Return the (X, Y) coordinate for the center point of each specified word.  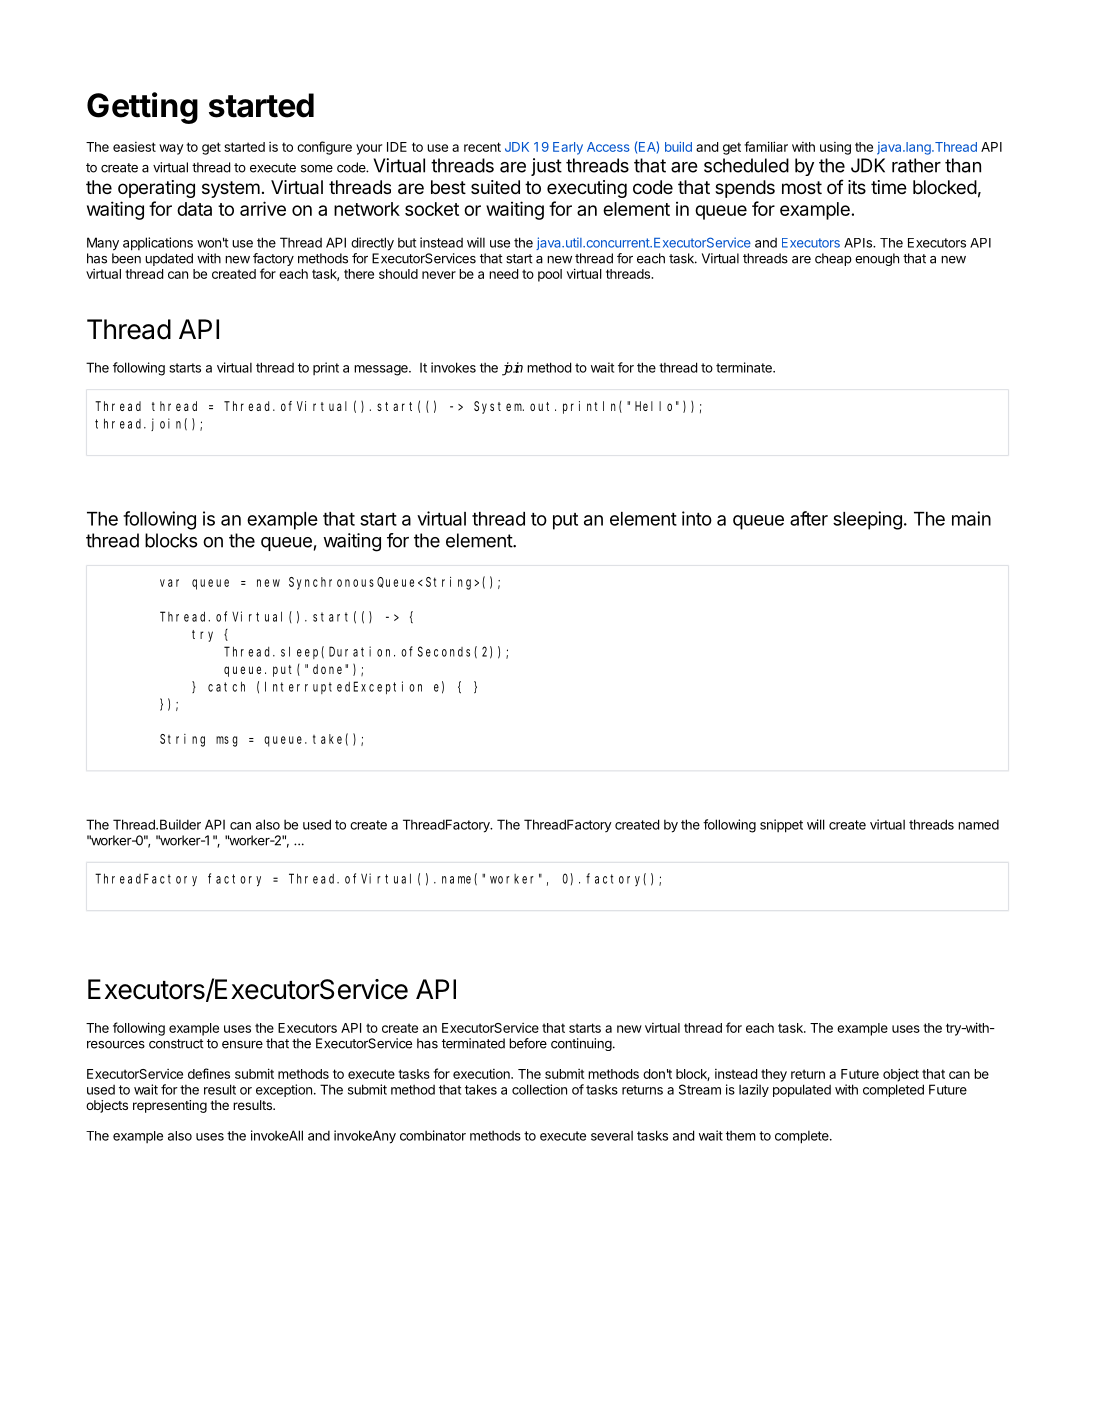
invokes (453, 367)
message (382, 370)
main (971, 518)
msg (226, 741)
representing (170, 1106)
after (809, 518)
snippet (781, 826)
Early (568, 148)
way (171, 149)
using (835, 148)
